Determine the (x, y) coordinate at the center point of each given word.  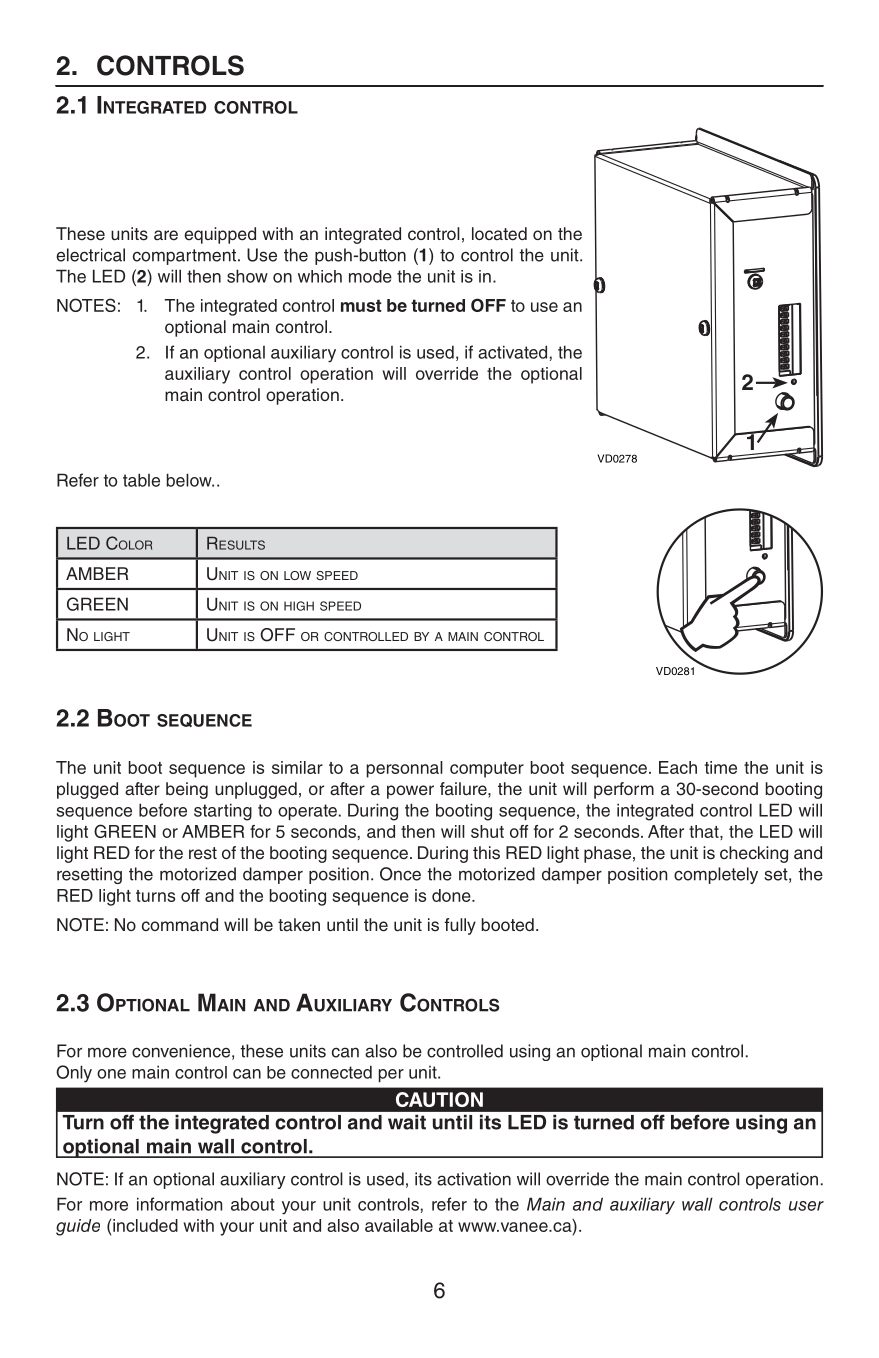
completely (716, 875)
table (141, 480)
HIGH (299, 606)
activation (474, 1179)
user (806, 1206)
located (499, 234)
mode (370, 276)
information (179, 1204)
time (721, 767)
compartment (186, 257)
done (452, 895)
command (180, 924)
